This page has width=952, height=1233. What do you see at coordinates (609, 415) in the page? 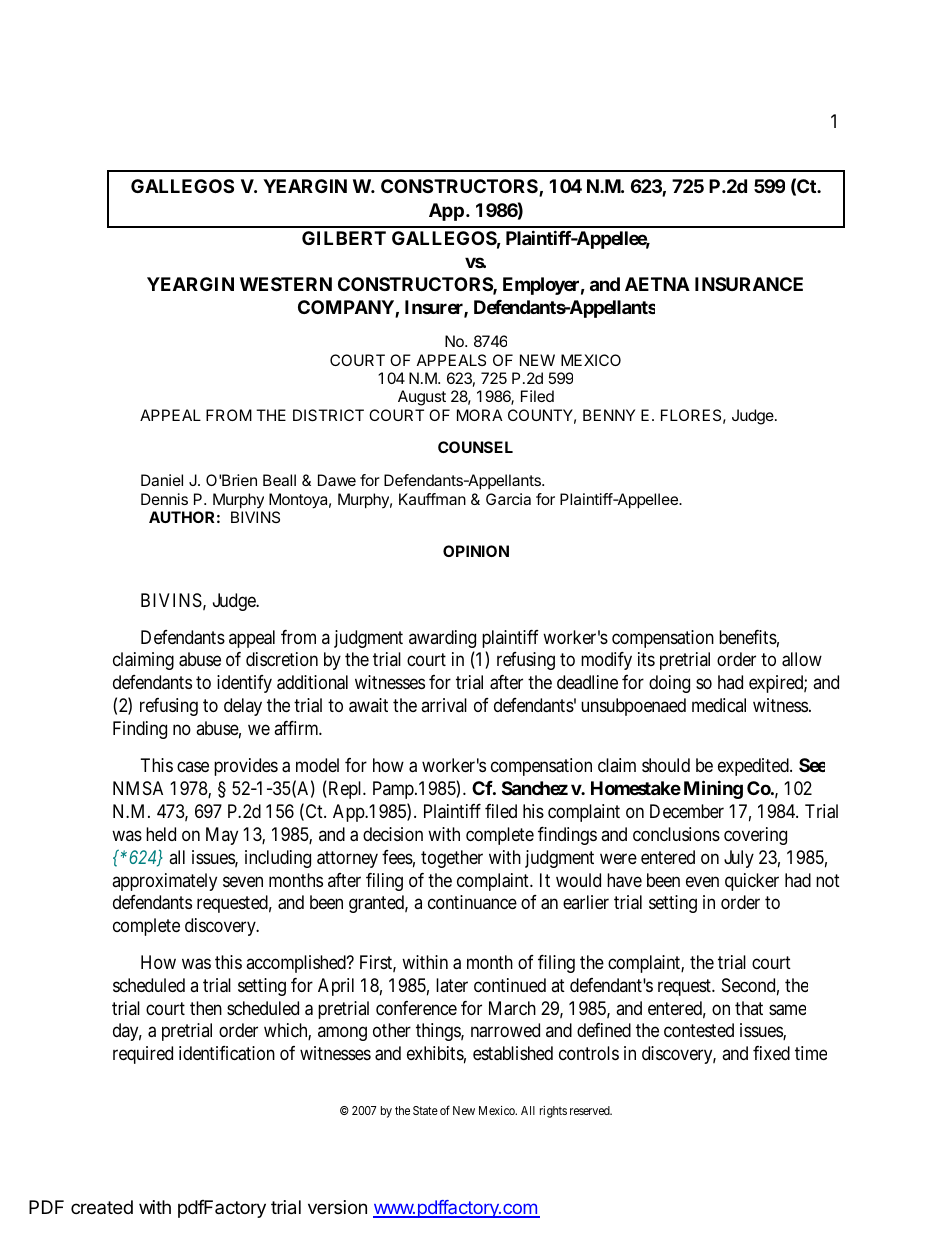
I see `BENNY` at bounding box center [609, 415].
